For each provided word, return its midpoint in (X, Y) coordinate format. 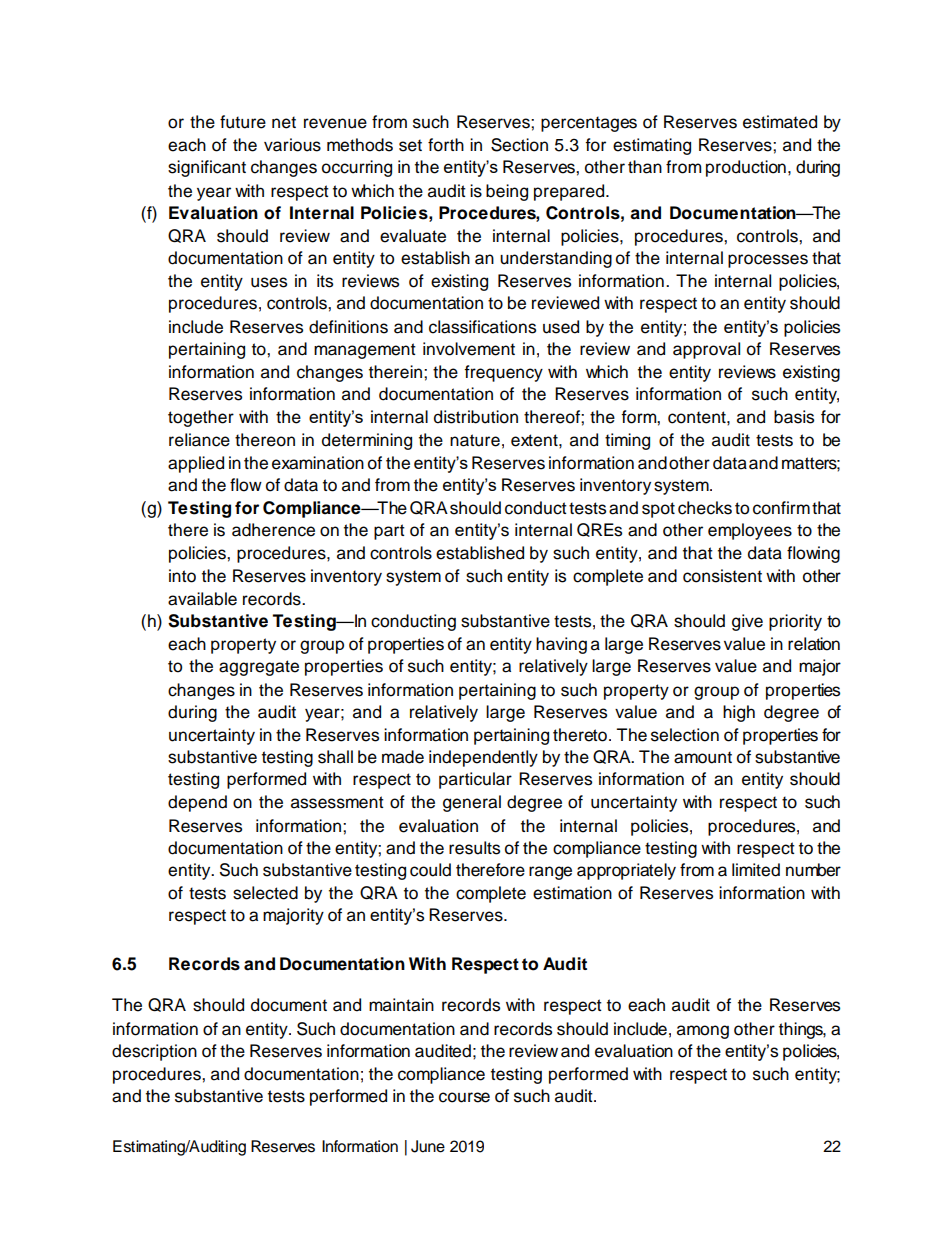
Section (519, 145)
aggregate (259, 668)
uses (269, 282)
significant (207, 168)
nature (475, 440)
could (430, 870)
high (739, 713)
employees (750, 531)
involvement (469, 349)
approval (706, 350)
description (154, 1052)
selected (265, 893)
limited (756, 870)
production (746, 168)
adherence (273, 530)
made (403, 757)
